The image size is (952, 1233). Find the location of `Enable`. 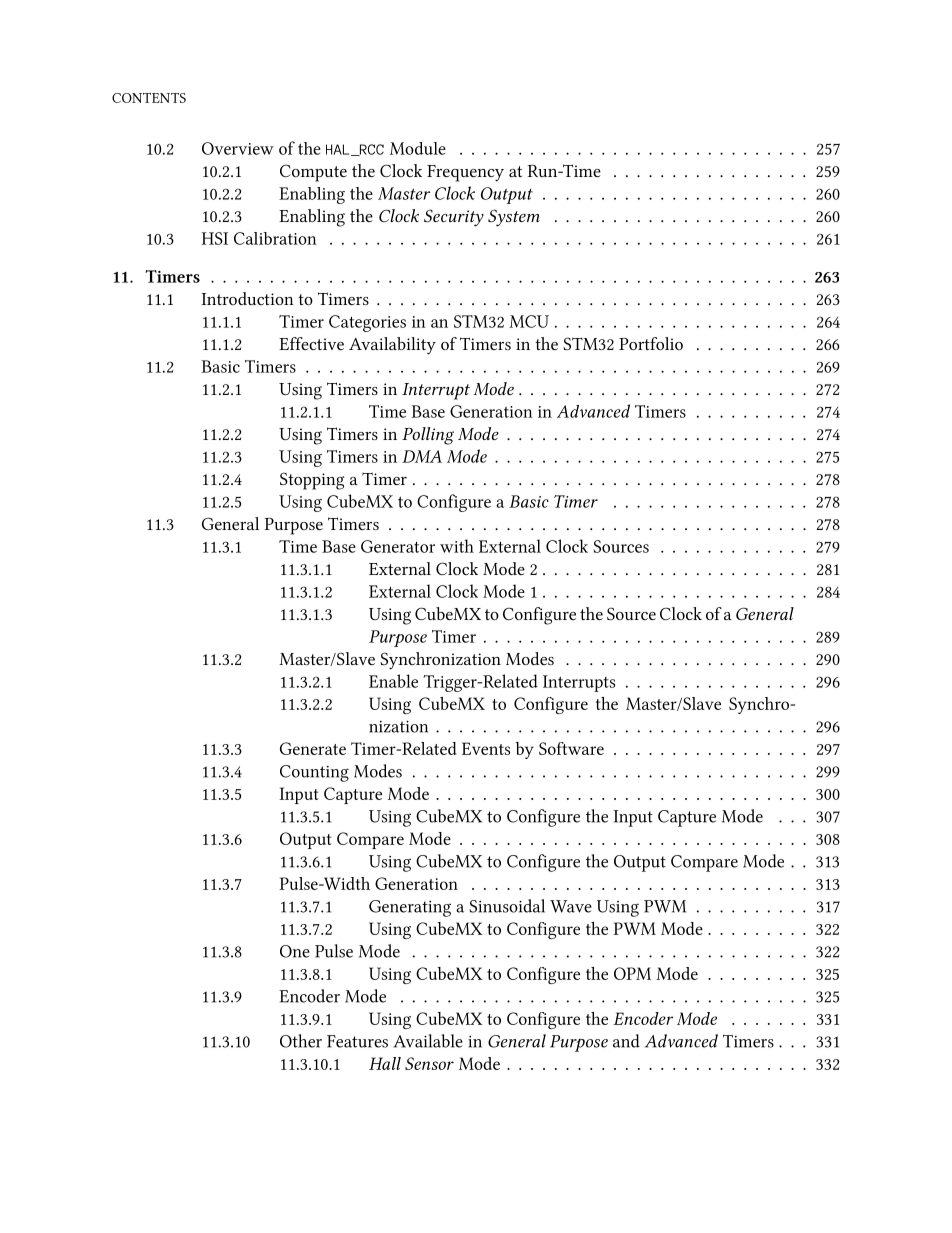

Enable is located at coordinates (393, 681).
